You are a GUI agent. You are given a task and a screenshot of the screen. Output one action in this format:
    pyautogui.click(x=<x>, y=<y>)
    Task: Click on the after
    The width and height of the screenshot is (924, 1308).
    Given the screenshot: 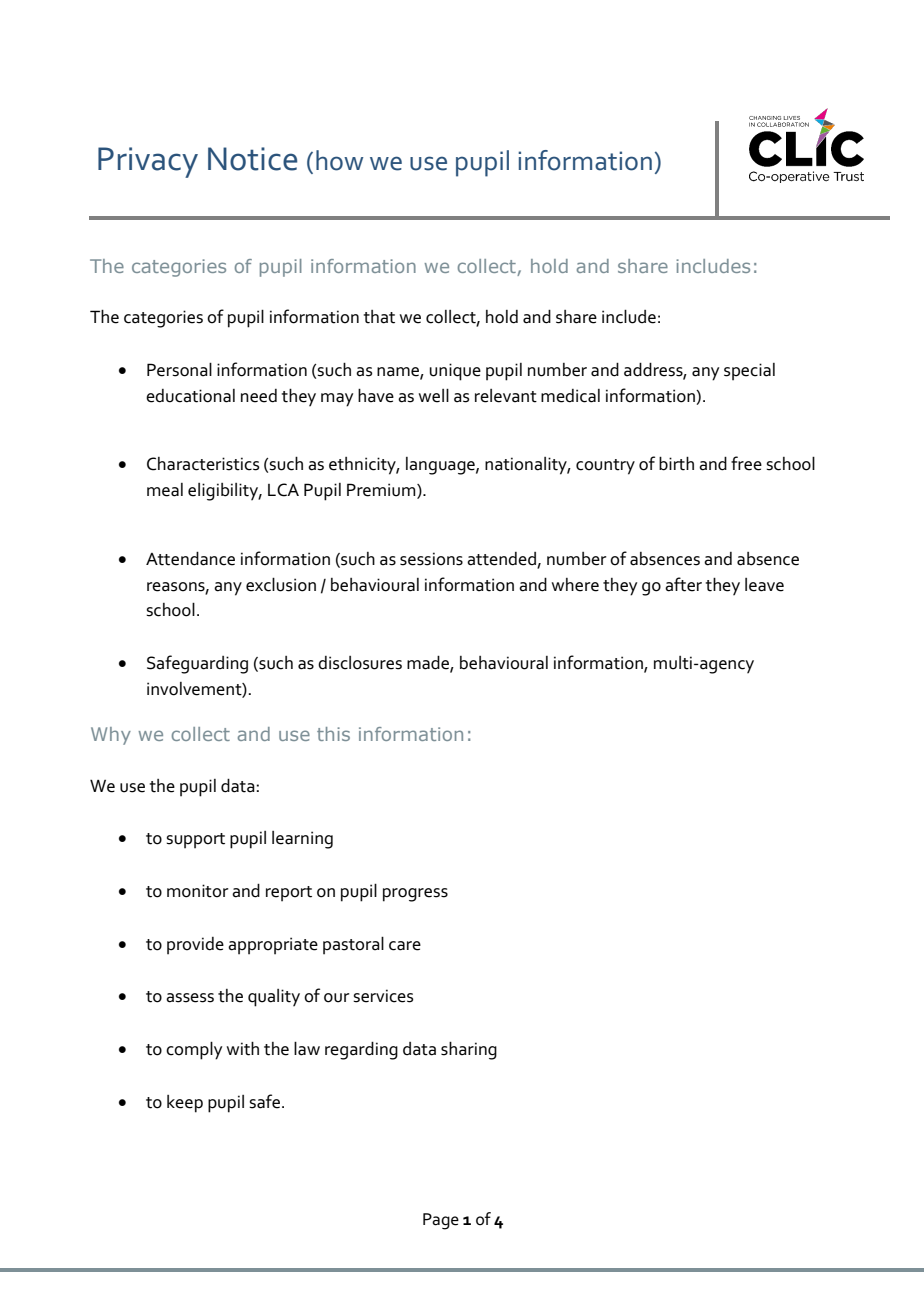 What is the action you would take?
    pyautogui.click(x=683, y=584)
